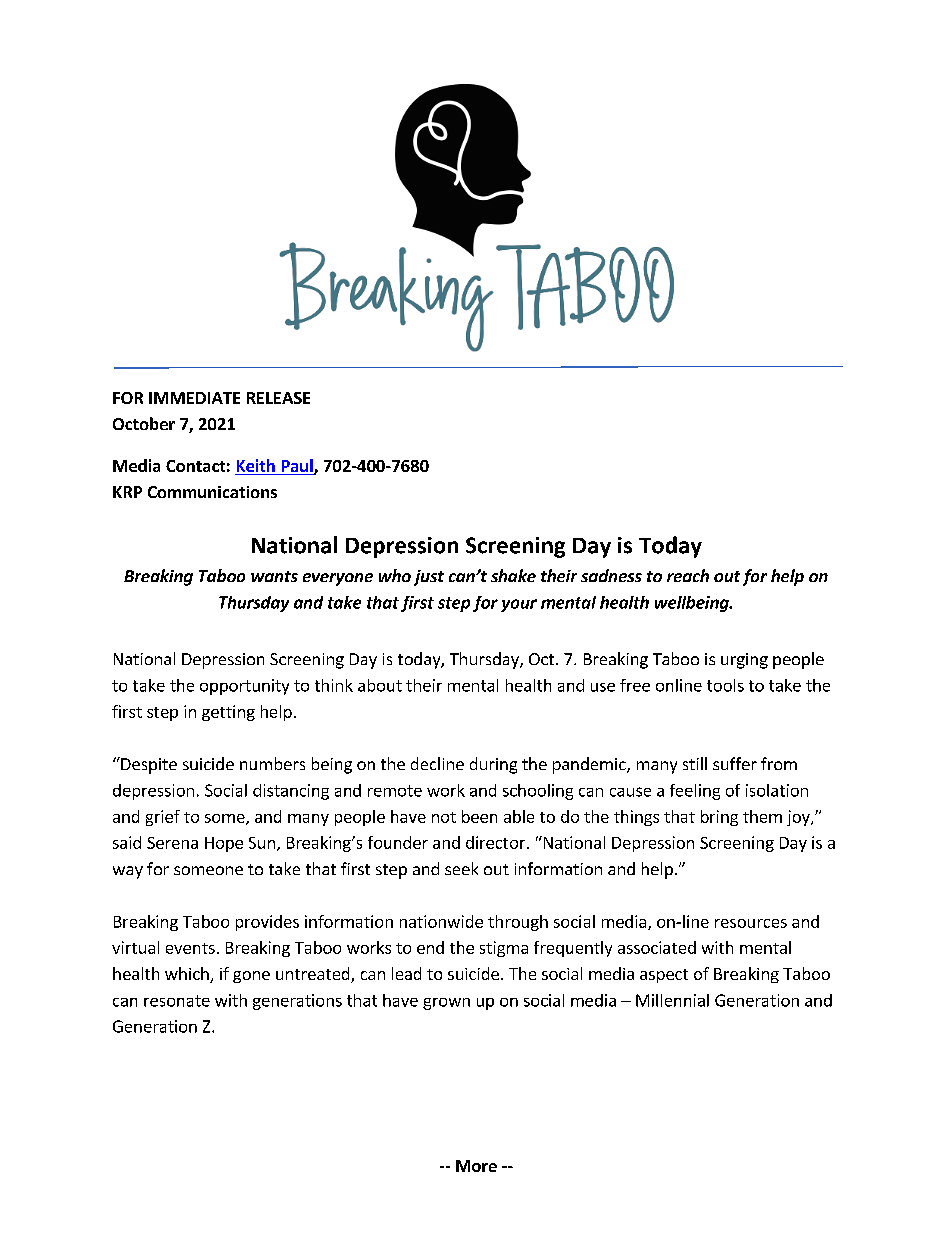 The image size is (952, 1233). I want to click on about, so click(380, 685).
